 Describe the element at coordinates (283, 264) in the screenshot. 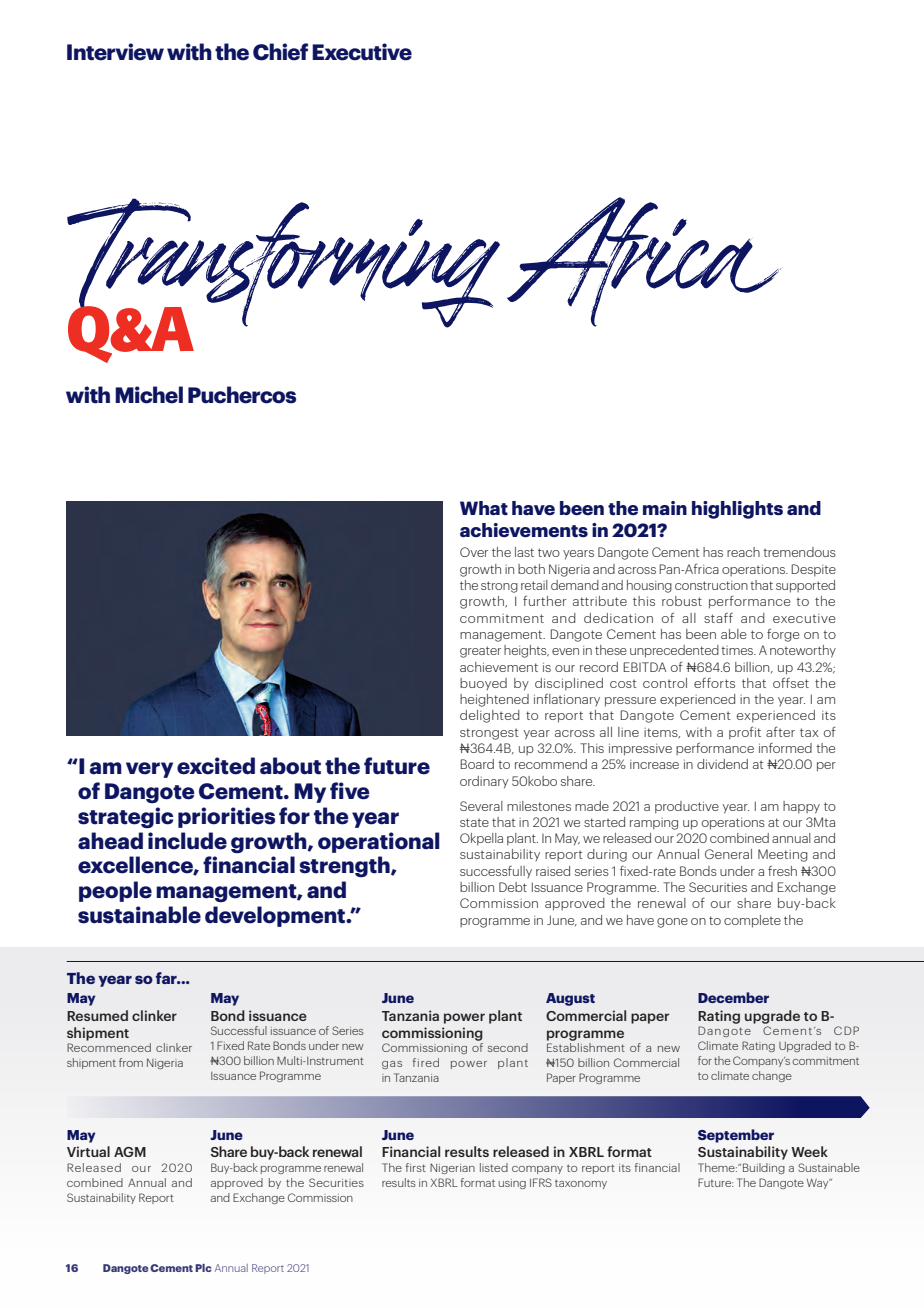

I see `Transforming` at that location.
